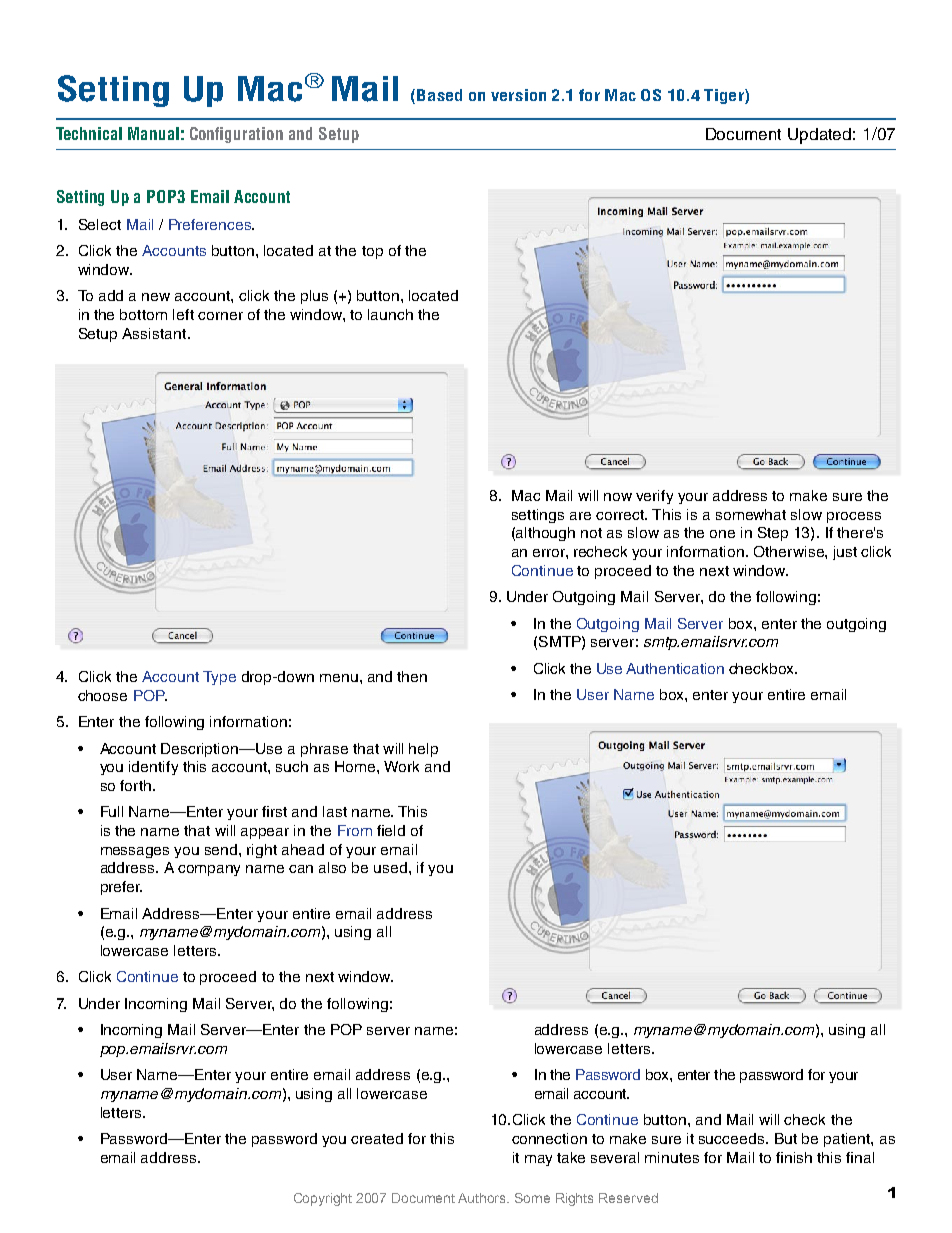  I want to click on Based, so click(439, 95).
